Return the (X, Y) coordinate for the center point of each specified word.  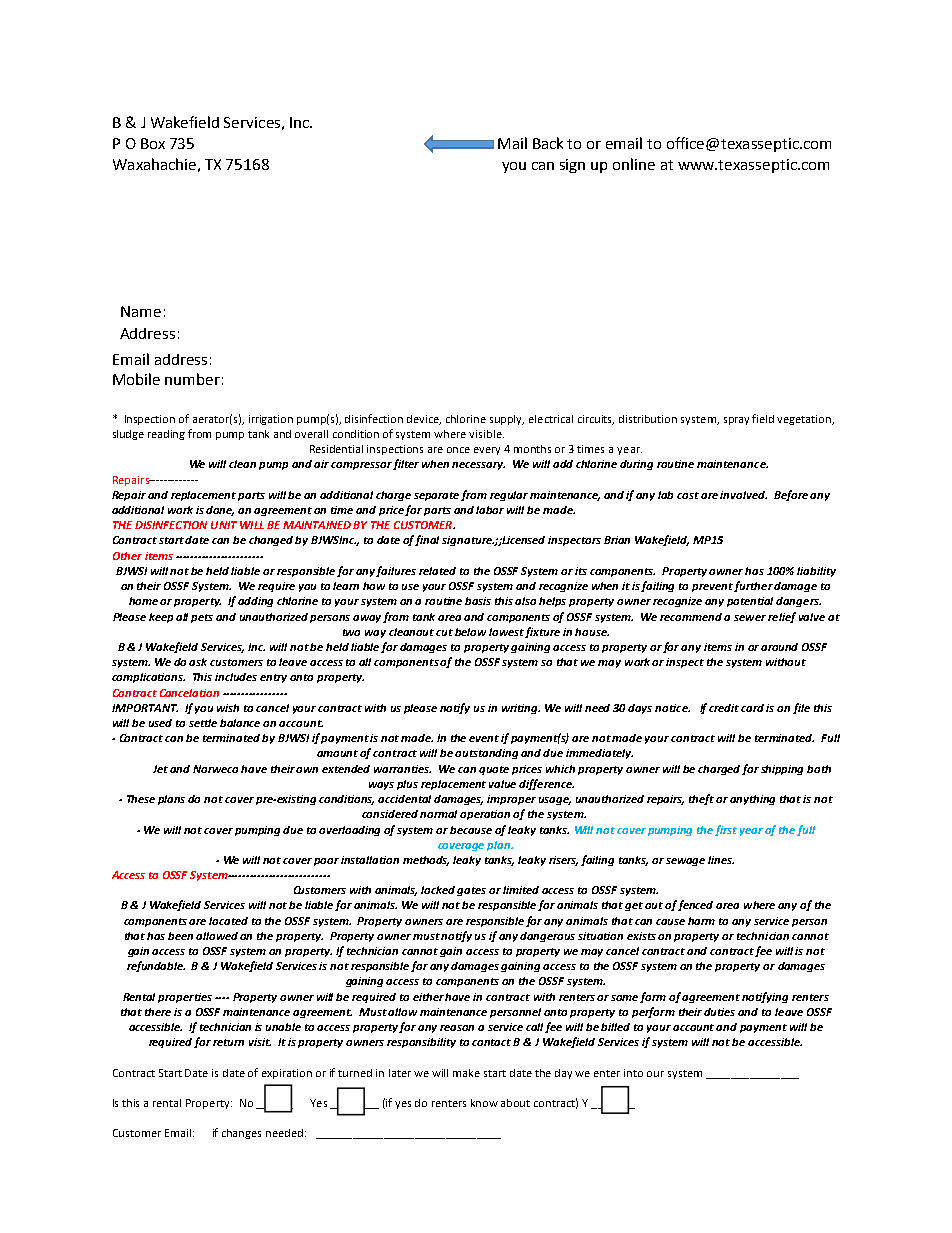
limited (521, 890)
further (753, 586)
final (427, 540)
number (192, 379)
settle (203, 723)
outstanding (486, 754)
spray (736, 421)
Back (548, 143)
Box (153, 143)
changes (241, 1134)
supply (507, 420)
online (634, 164)
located (228, 921)
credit (724, 708)
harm (701, 921)
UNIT (224, 525)
